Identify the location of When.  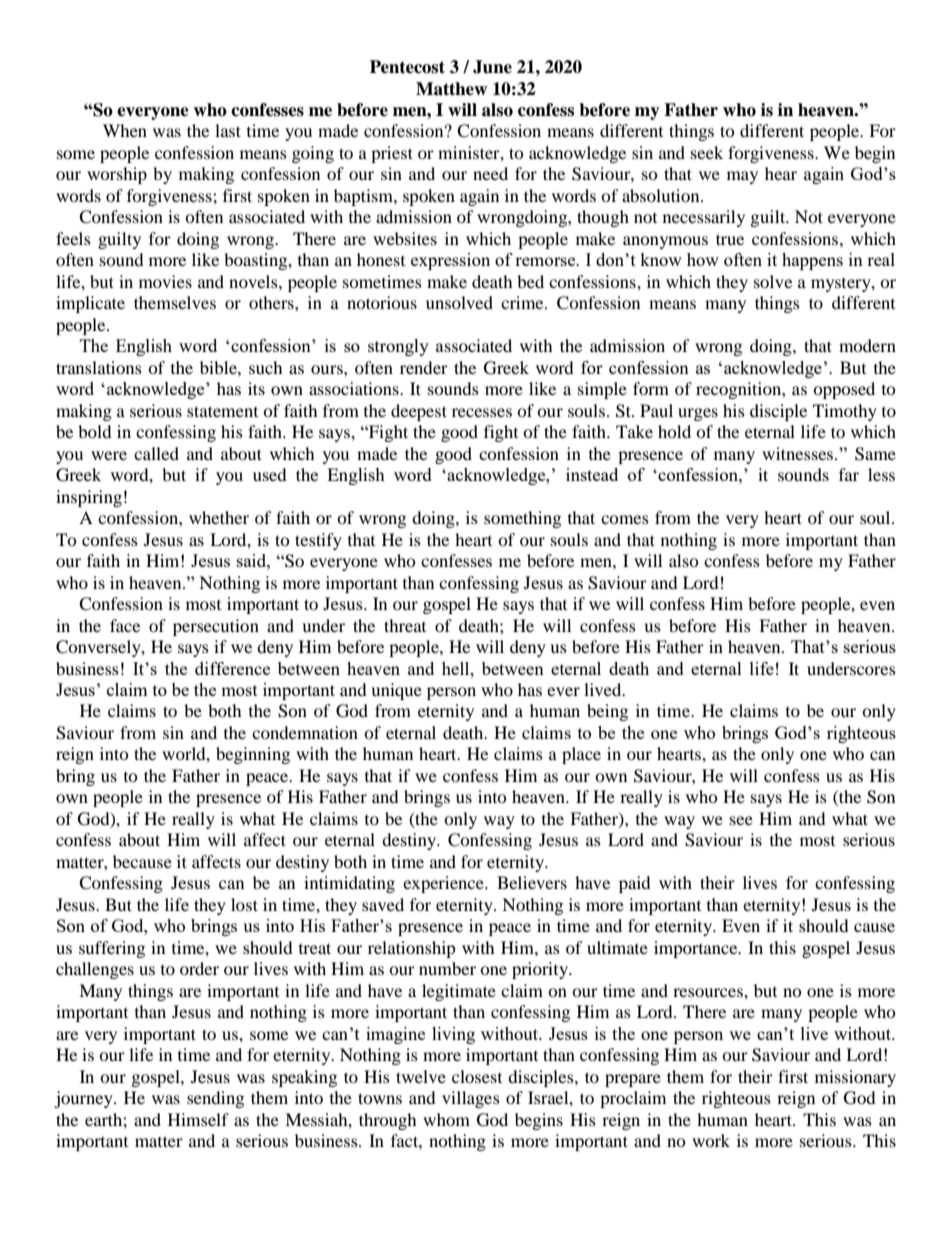
(125, 130).
